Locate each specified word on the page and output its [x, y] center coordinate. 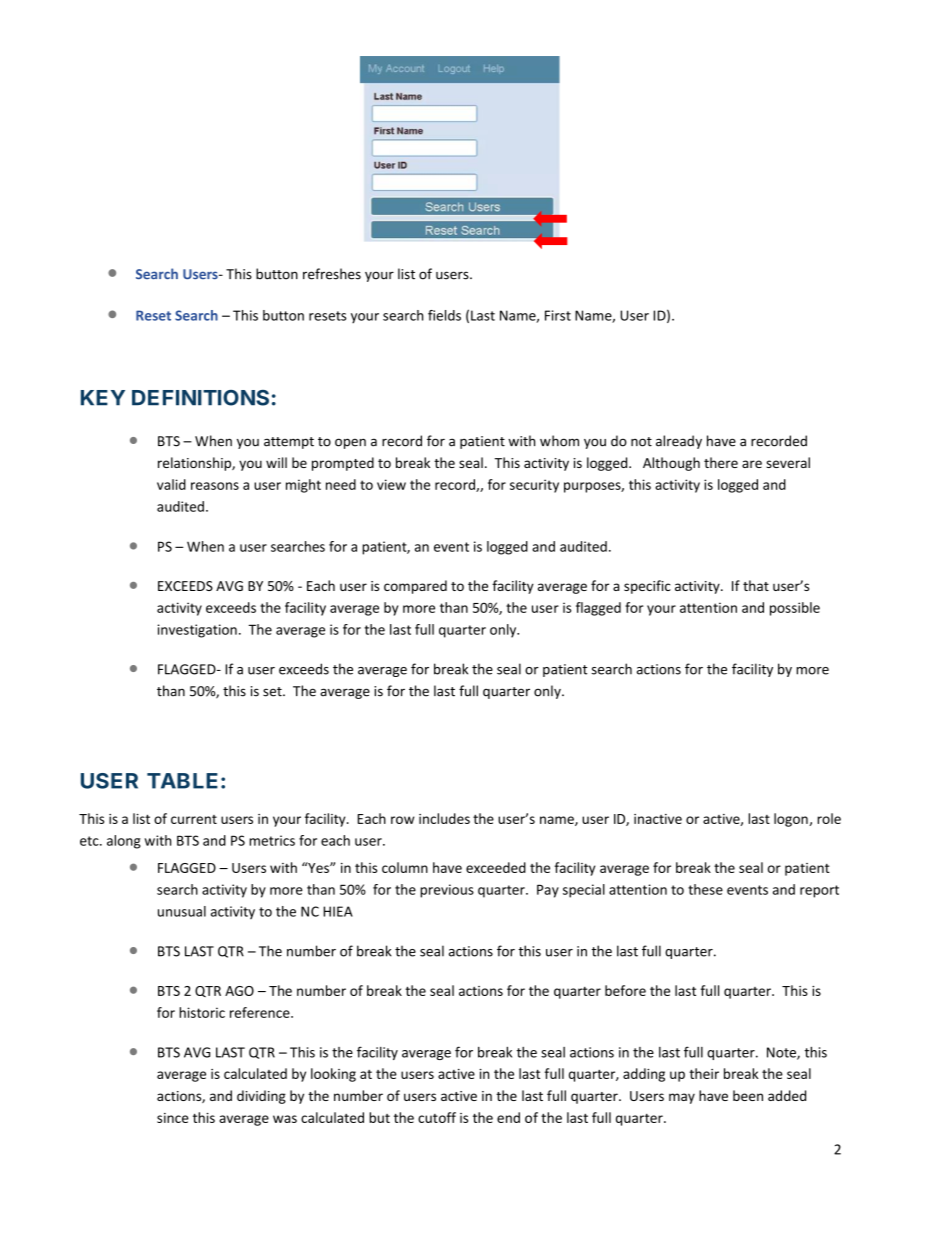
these [705, 889]
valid [171, 484]
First [558, 315]
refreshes [332, 274]
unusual [182, 911]
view [391, 484]
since [173, 1118]
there [721, 462]
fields [444, 315]
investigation [197, 631]
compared [415, 587]
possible [795, 609]
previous [447, 891]
